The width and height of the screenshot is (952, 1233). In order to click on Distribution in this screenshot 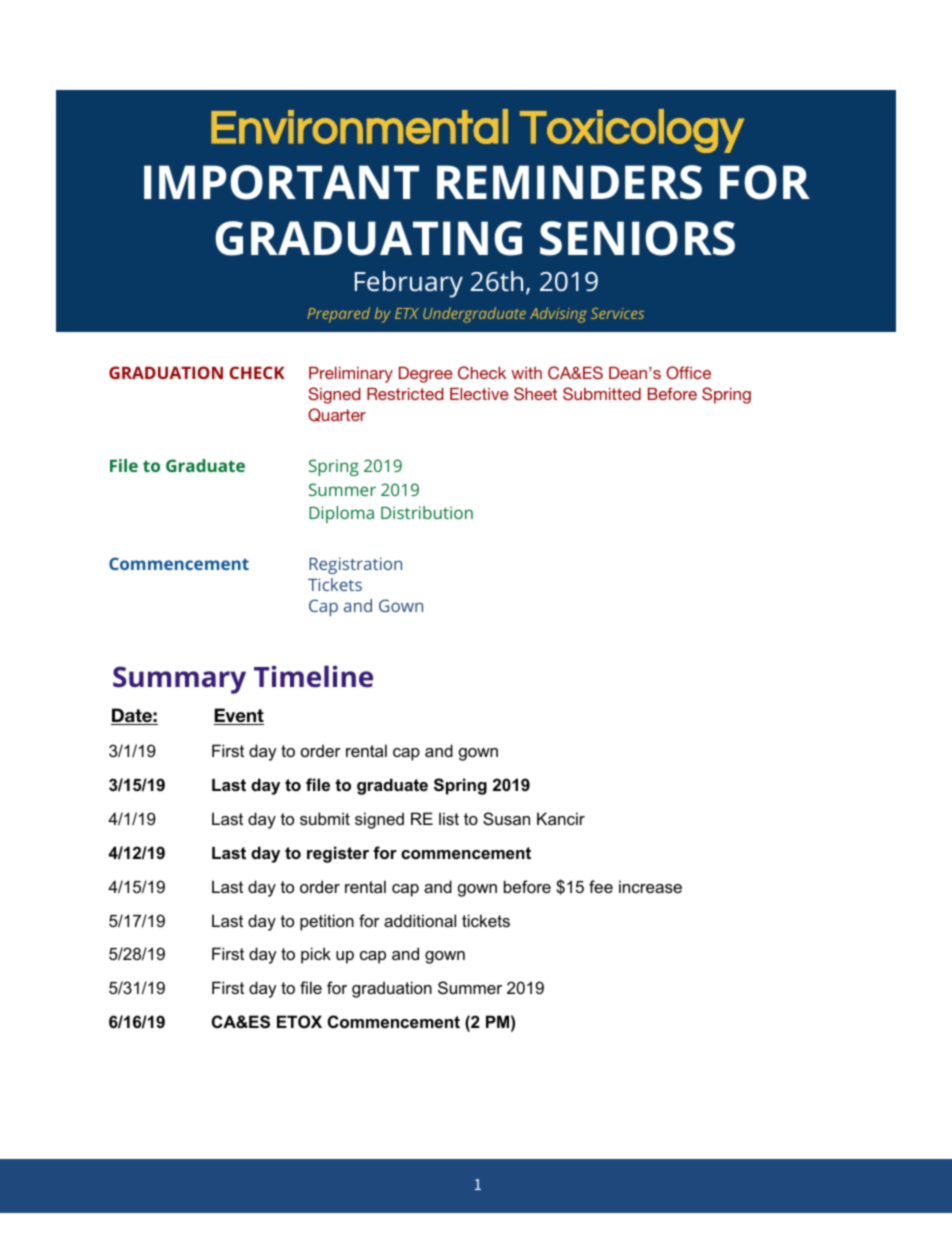, I will do `click(427, 512)`.
